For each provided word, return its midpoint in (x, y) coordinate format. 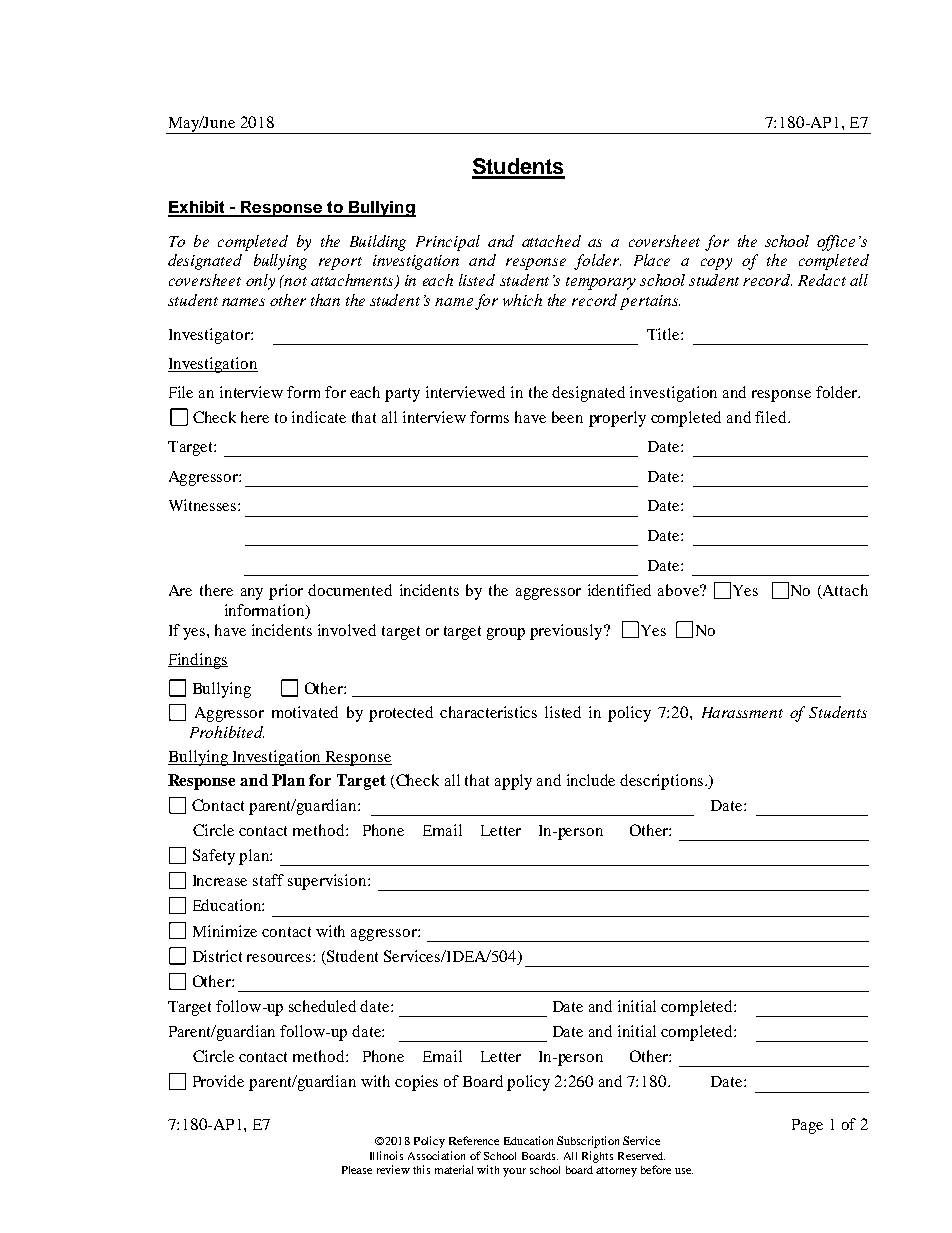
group (506, 634)
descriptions (663, 782)
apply (513, 782)
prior (286, 592)
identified (619, 590)
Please (357, 1170)
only (260, 282)
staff (268, 880)
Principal (448, 243)
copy (716, 264)
